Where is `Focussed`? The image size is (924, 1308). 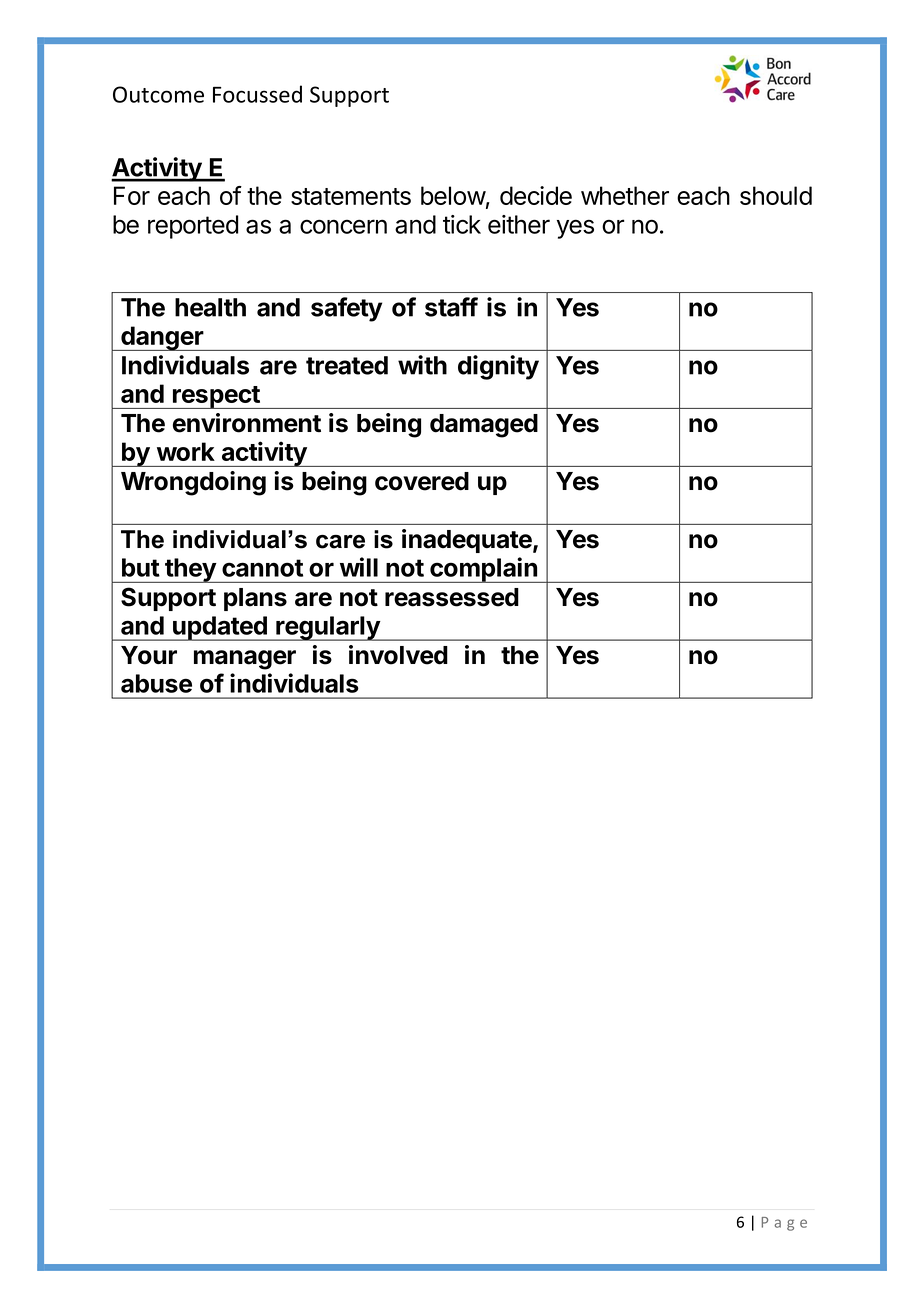 Focussed is located at coordinates (257, 94).
